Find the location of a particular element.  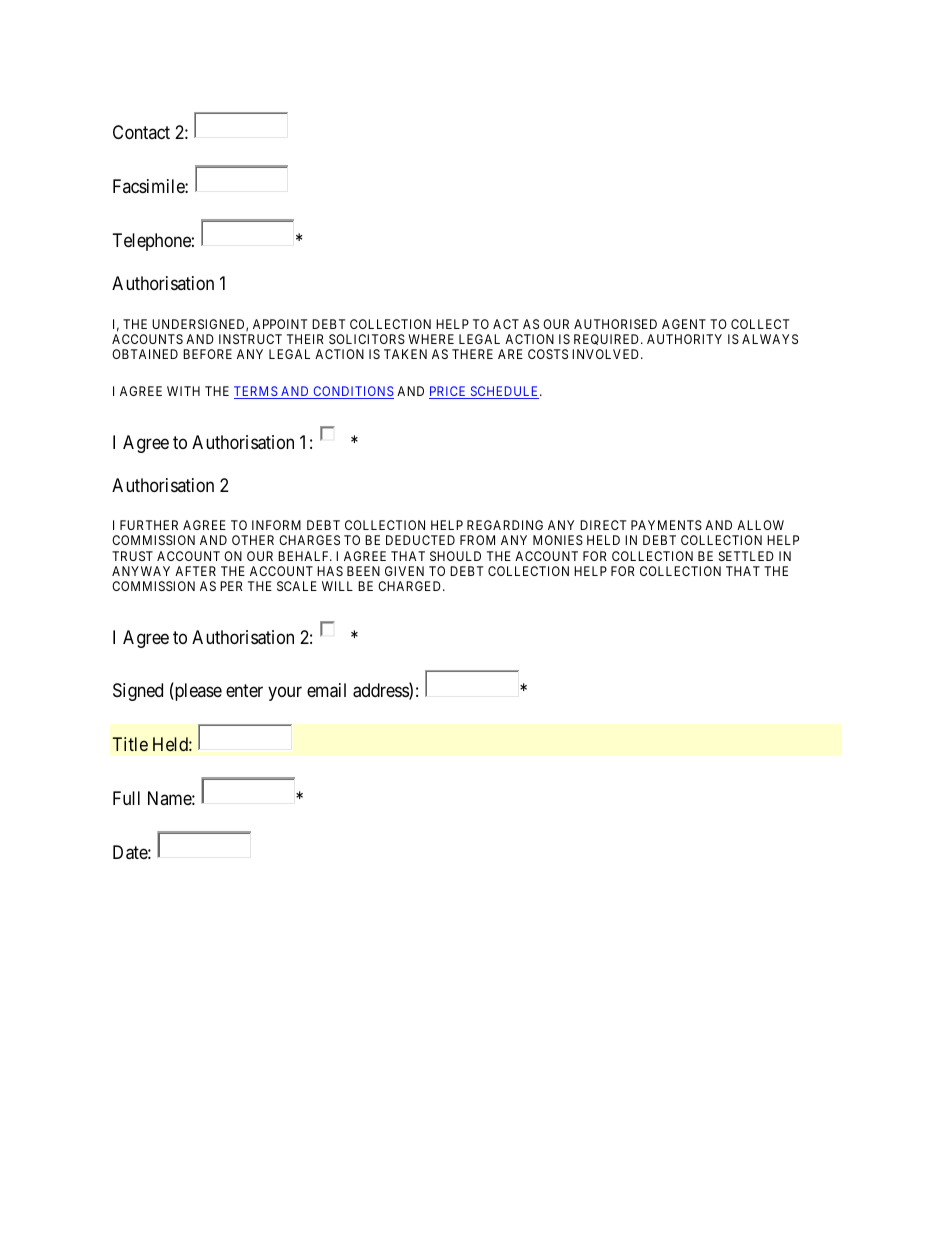

INSTRUCT is located at coordinates (250, 339).
